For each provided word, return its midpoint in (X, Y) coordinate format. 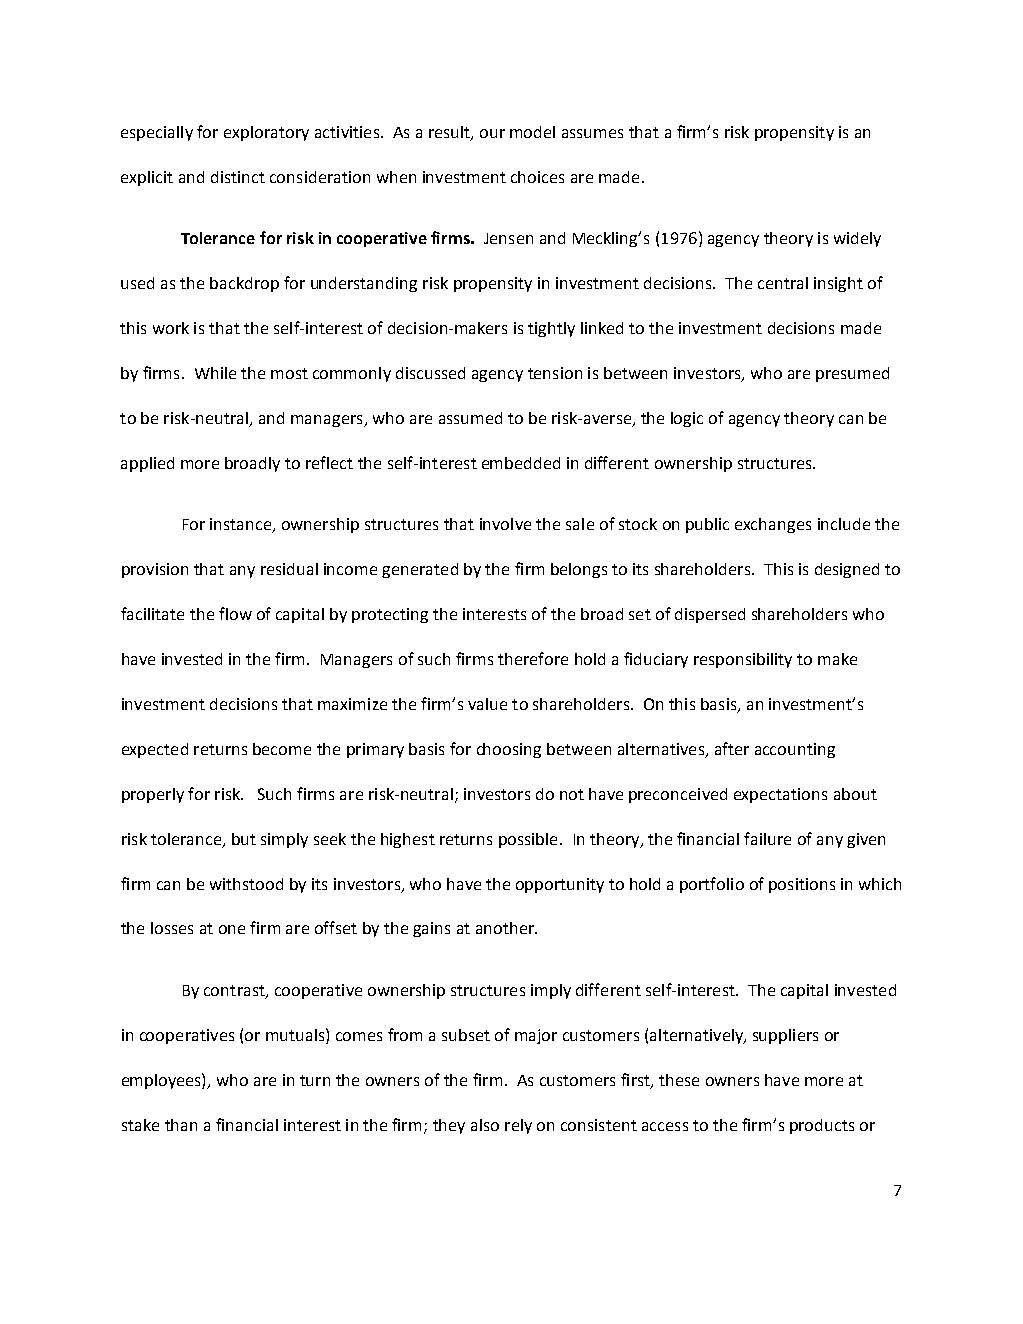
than (181, 1125)
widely (857, 239)
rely (518, 1126)
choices (537, 177)
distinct (238, 177)
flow (235, 613)
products (822, 1126)
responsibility (743, 660)
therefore (533, 658)
